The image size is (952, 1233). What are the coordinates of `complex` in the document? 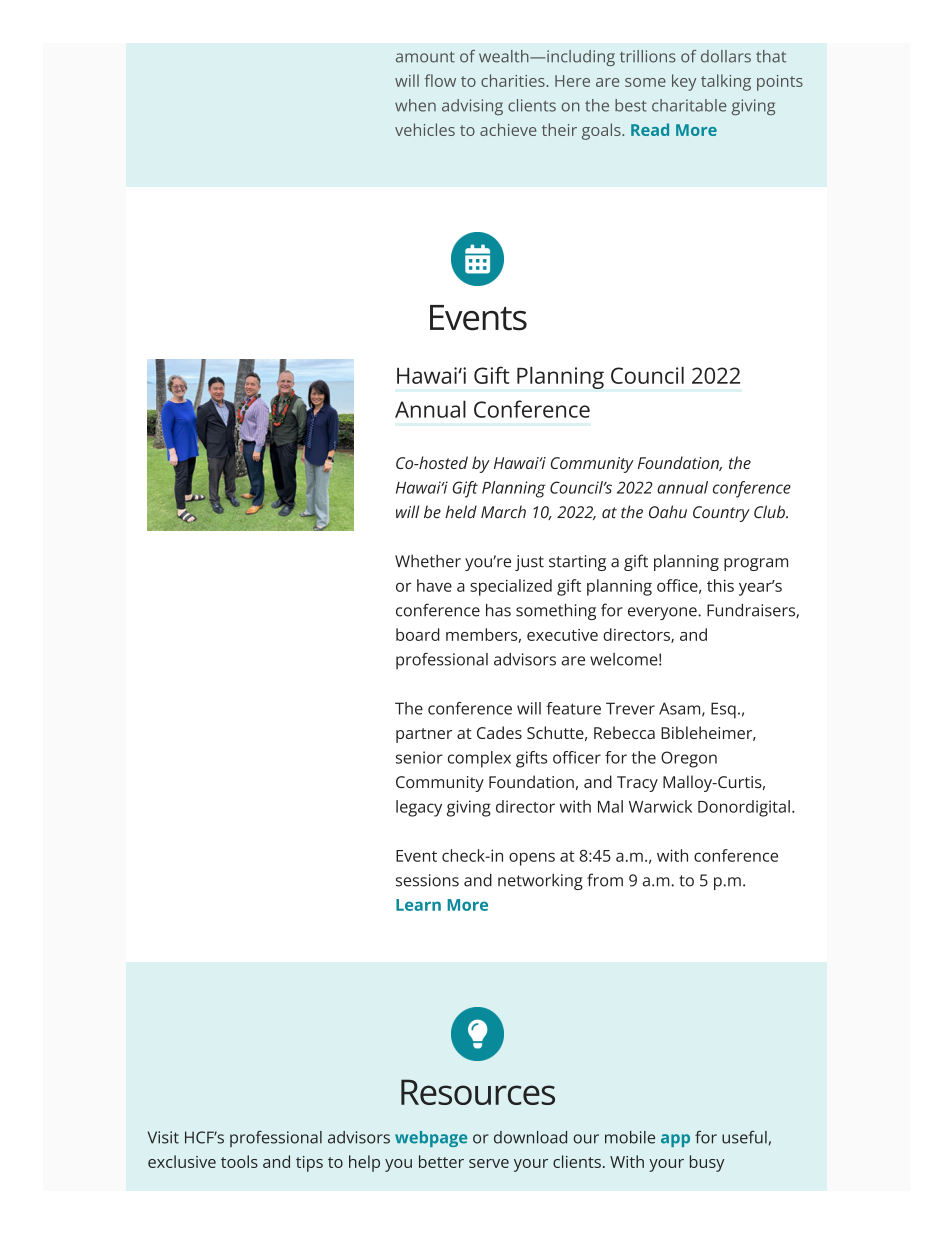 It's located at (479, 759).
